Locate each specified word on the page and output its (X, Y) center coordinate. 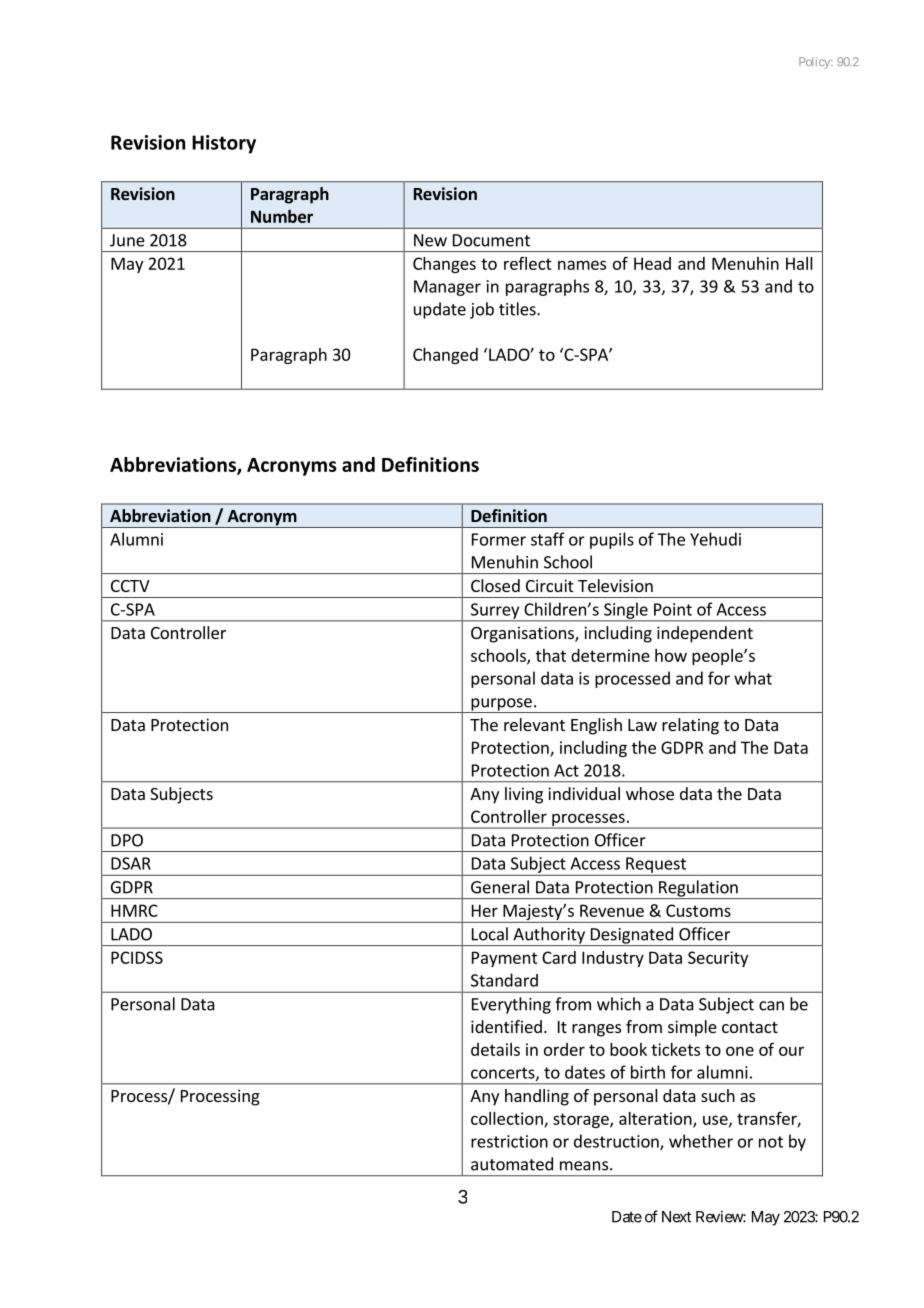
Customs (698, 910)
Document (491, 240)
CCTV (130, 586)
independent (705, 634)
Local (490, 934)
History (224, 144)
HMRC (134, 910)
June (127, 240)
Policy (815, 63)
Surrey (495, 612)
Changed (445, 356)
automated (512, 1164)
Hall (799, 263)
